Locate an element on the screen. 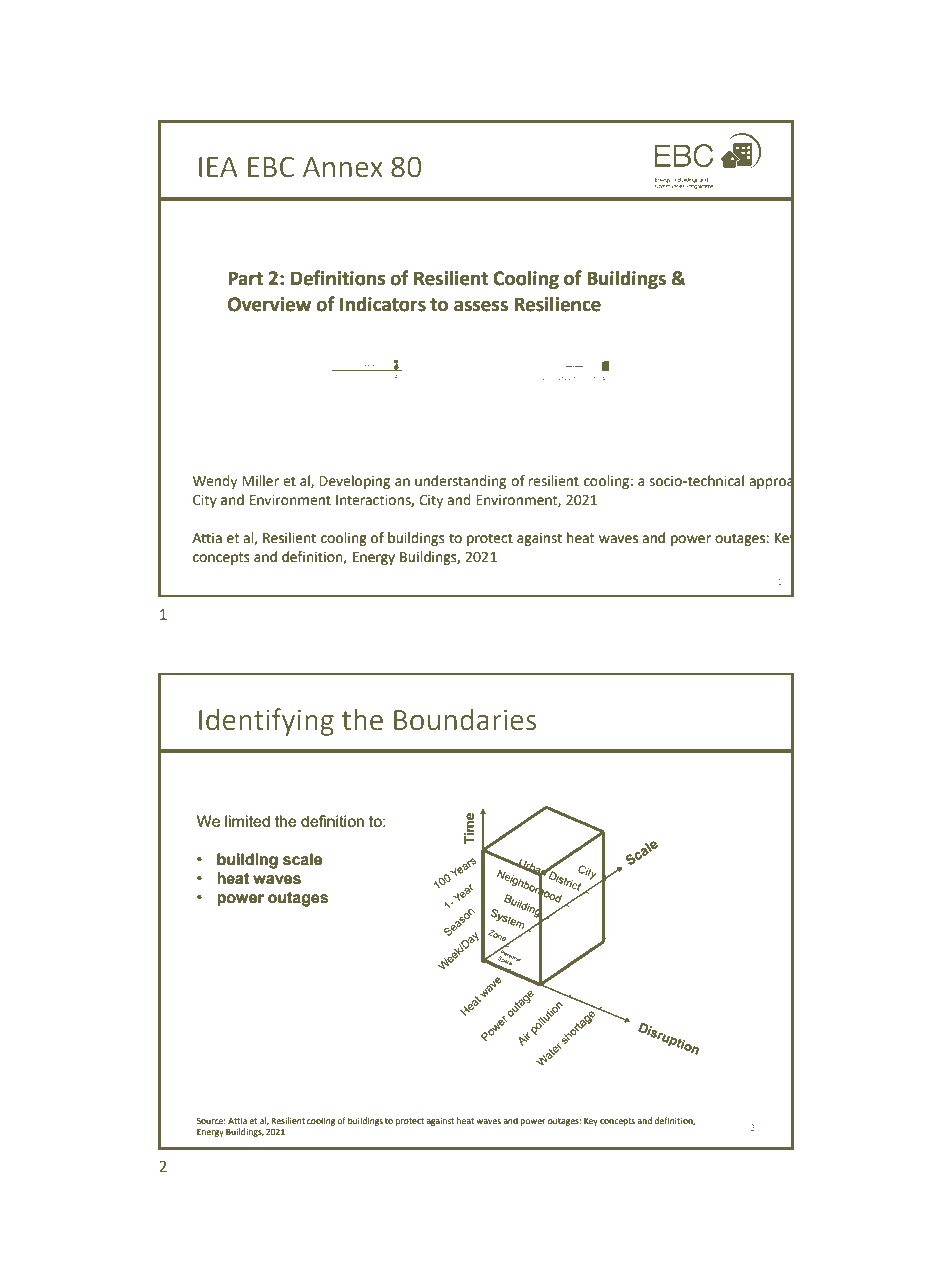 The width and height of the screenshot is (952, 1270). Boundaries is located at coordinates (465, 720).
